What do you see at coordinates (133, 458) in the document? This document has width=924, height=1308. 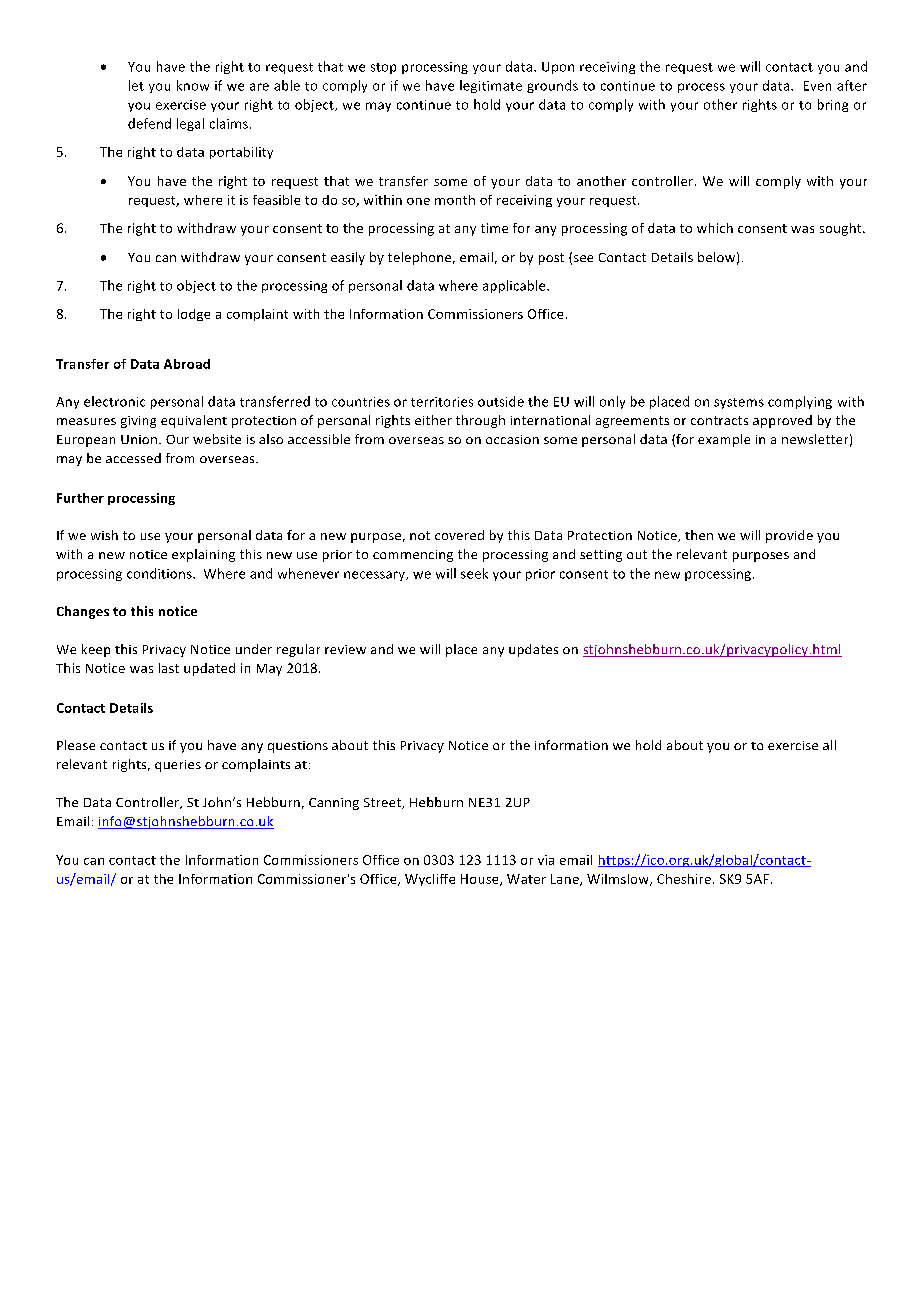 I see `accessed` at bounding box center [133, 458].
